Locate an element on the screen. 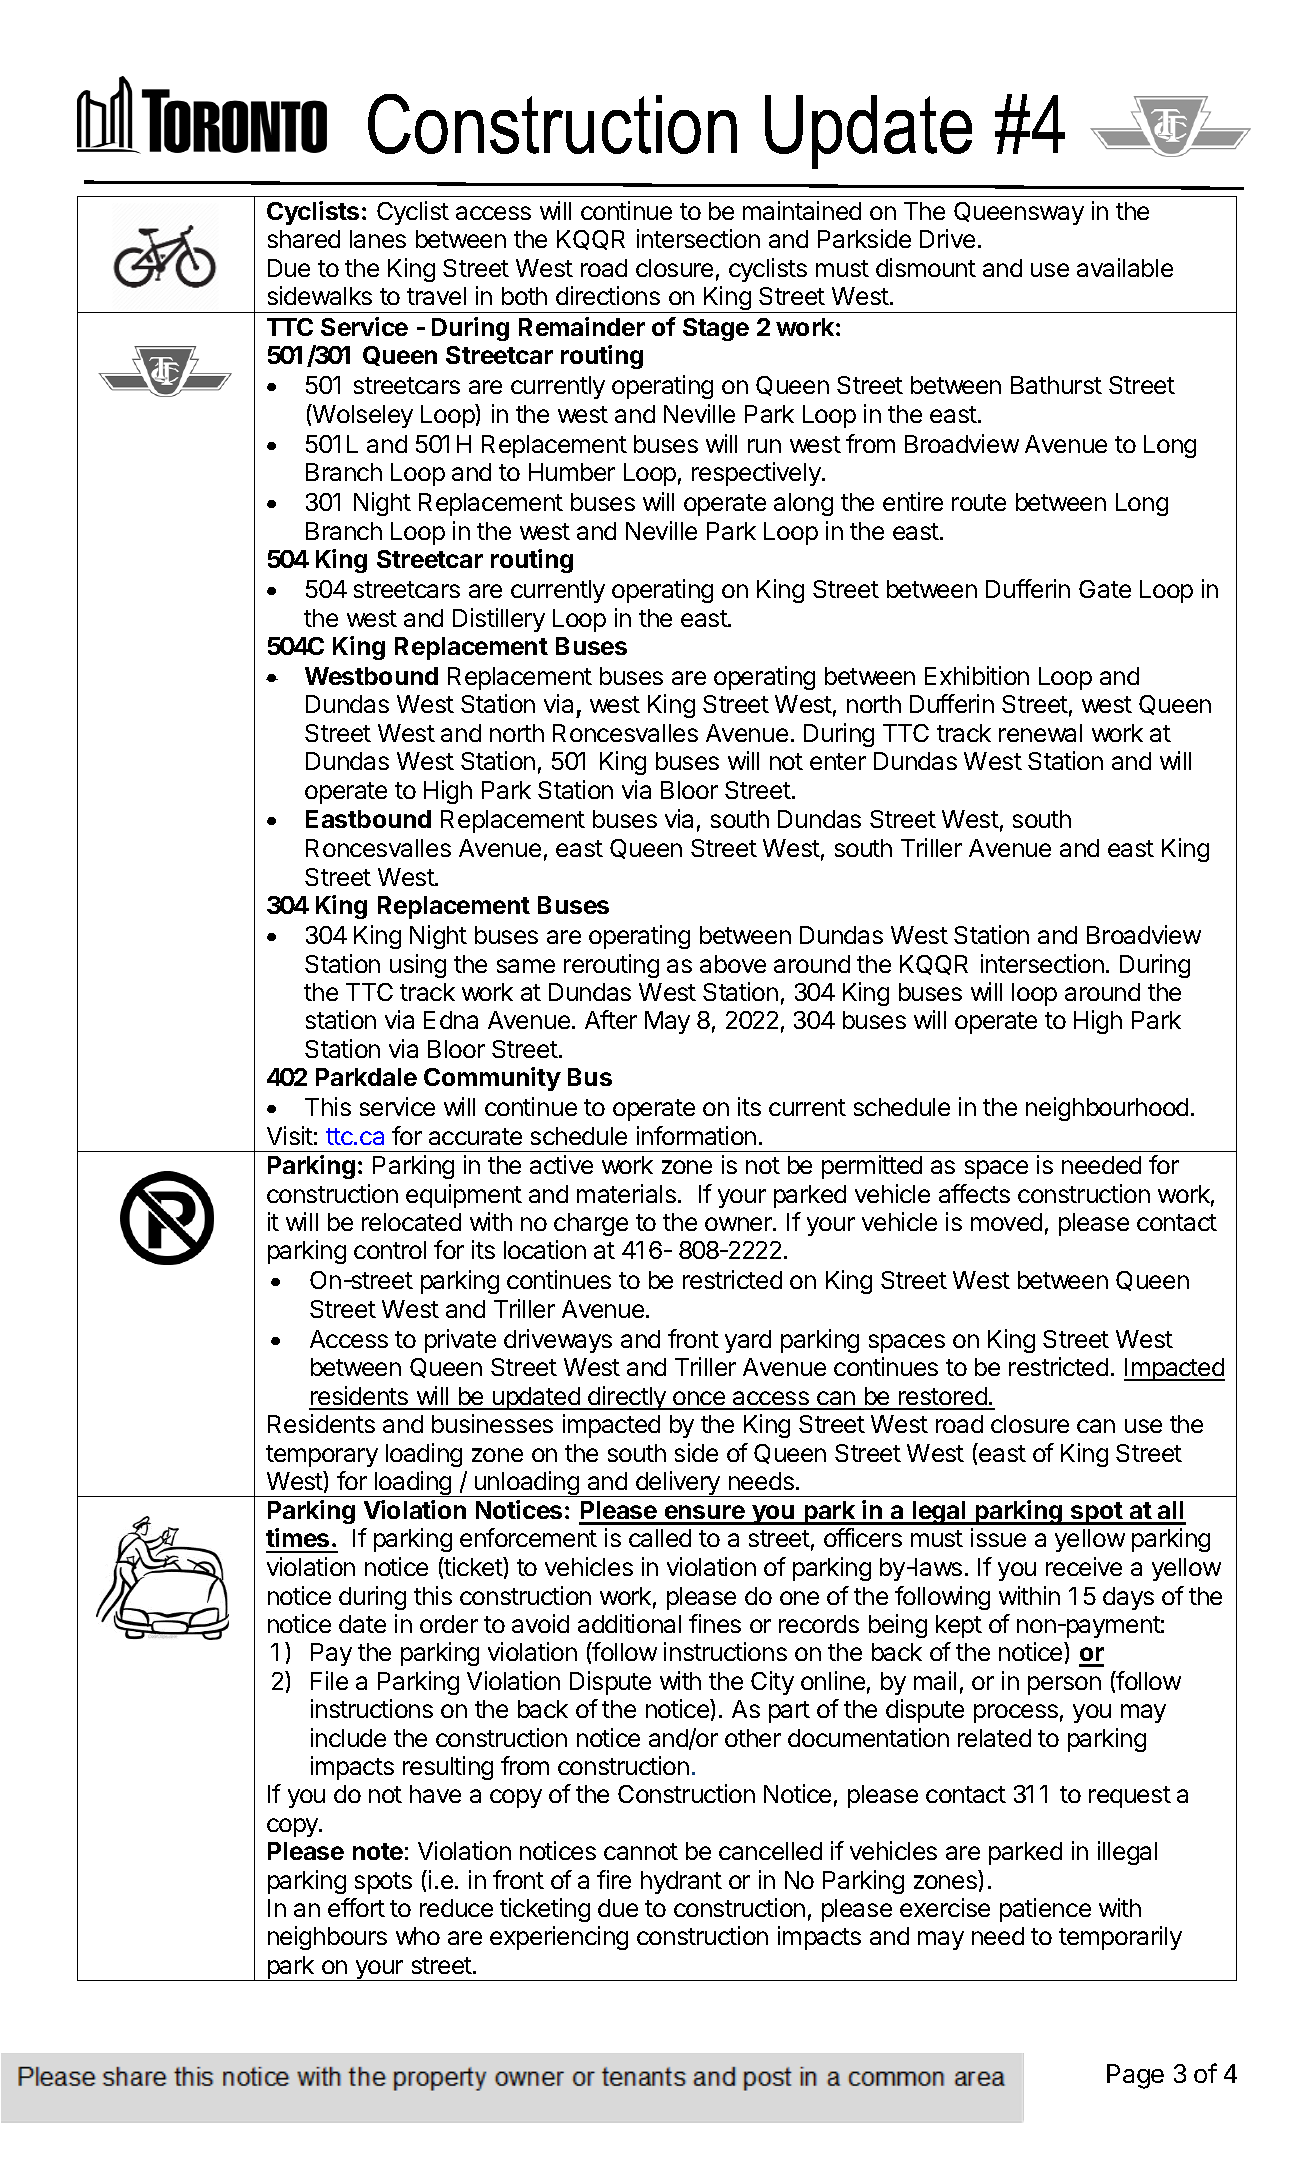 The height and width of the screenshot is (2165, 1314). available is located at coordinates (1125, 267).
